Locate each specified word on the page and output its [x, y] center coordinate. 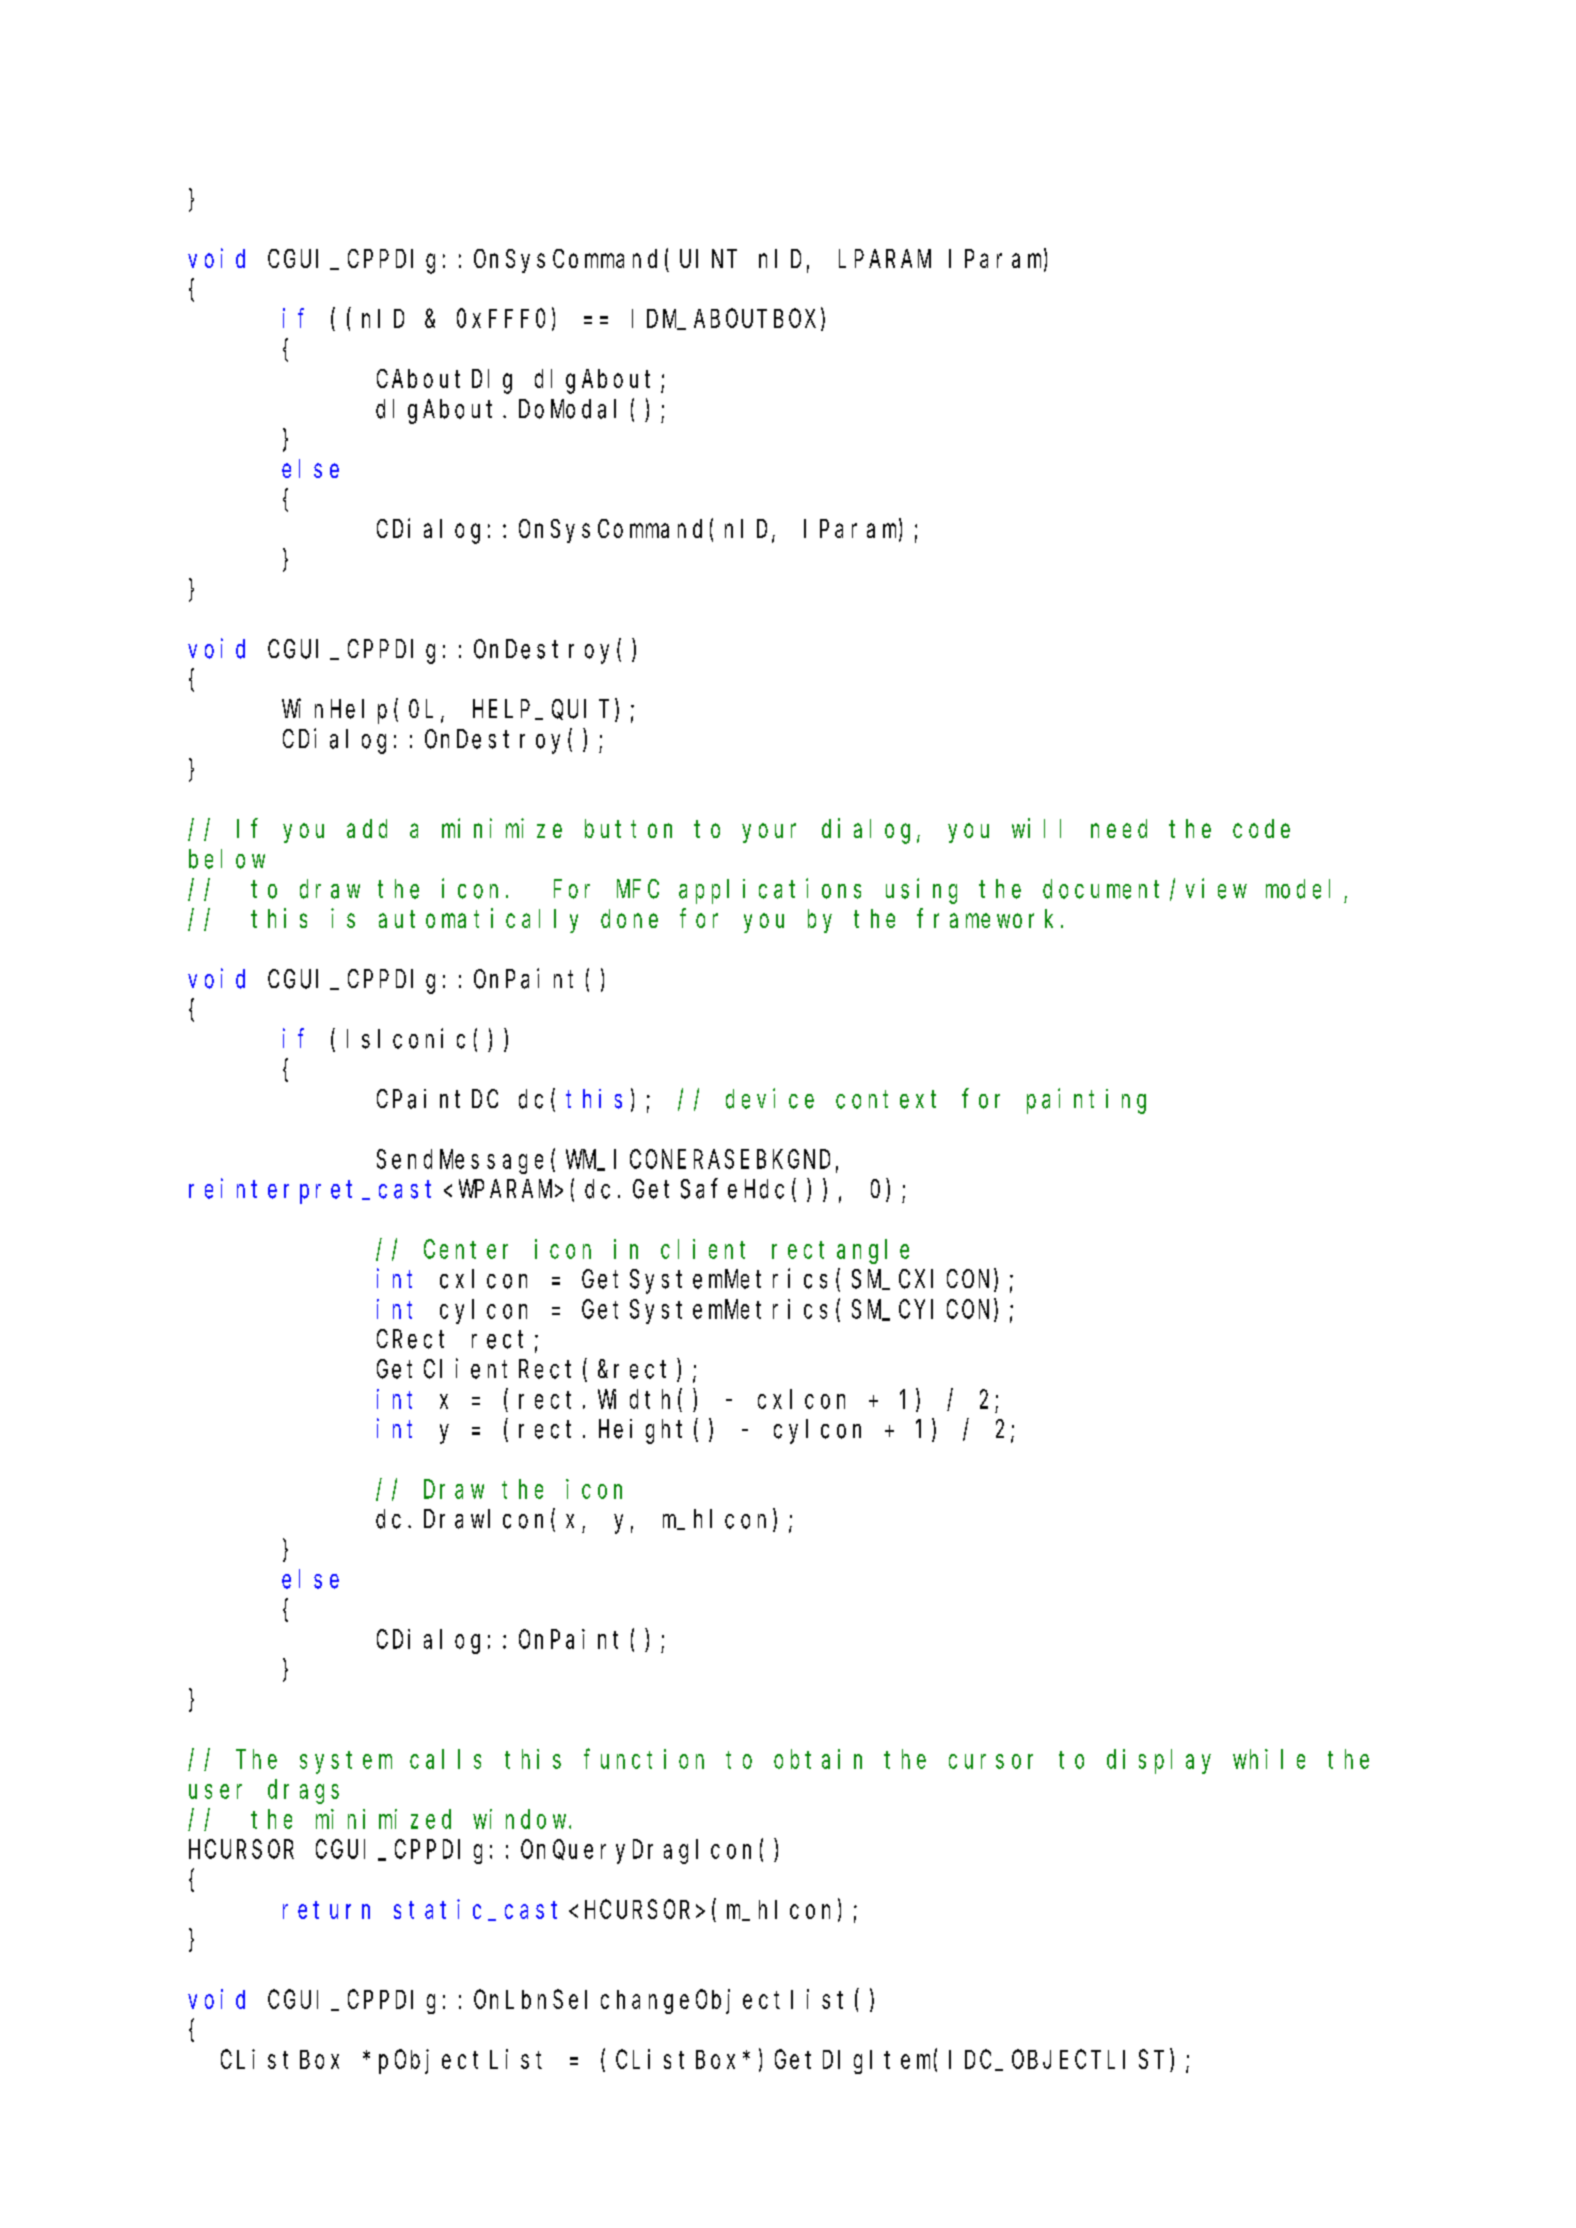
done [629, 918]
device [770, 1099]
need [1119, 828]
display [1159, 1761]
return [326, 1910]
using [921, 891]
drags [303, 1791]
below [227, 859]
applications [770, 891]
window [521, 1819]
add [367, 828]
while [1269, 1759]
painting [1086, 1101]
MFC [638, 889]
